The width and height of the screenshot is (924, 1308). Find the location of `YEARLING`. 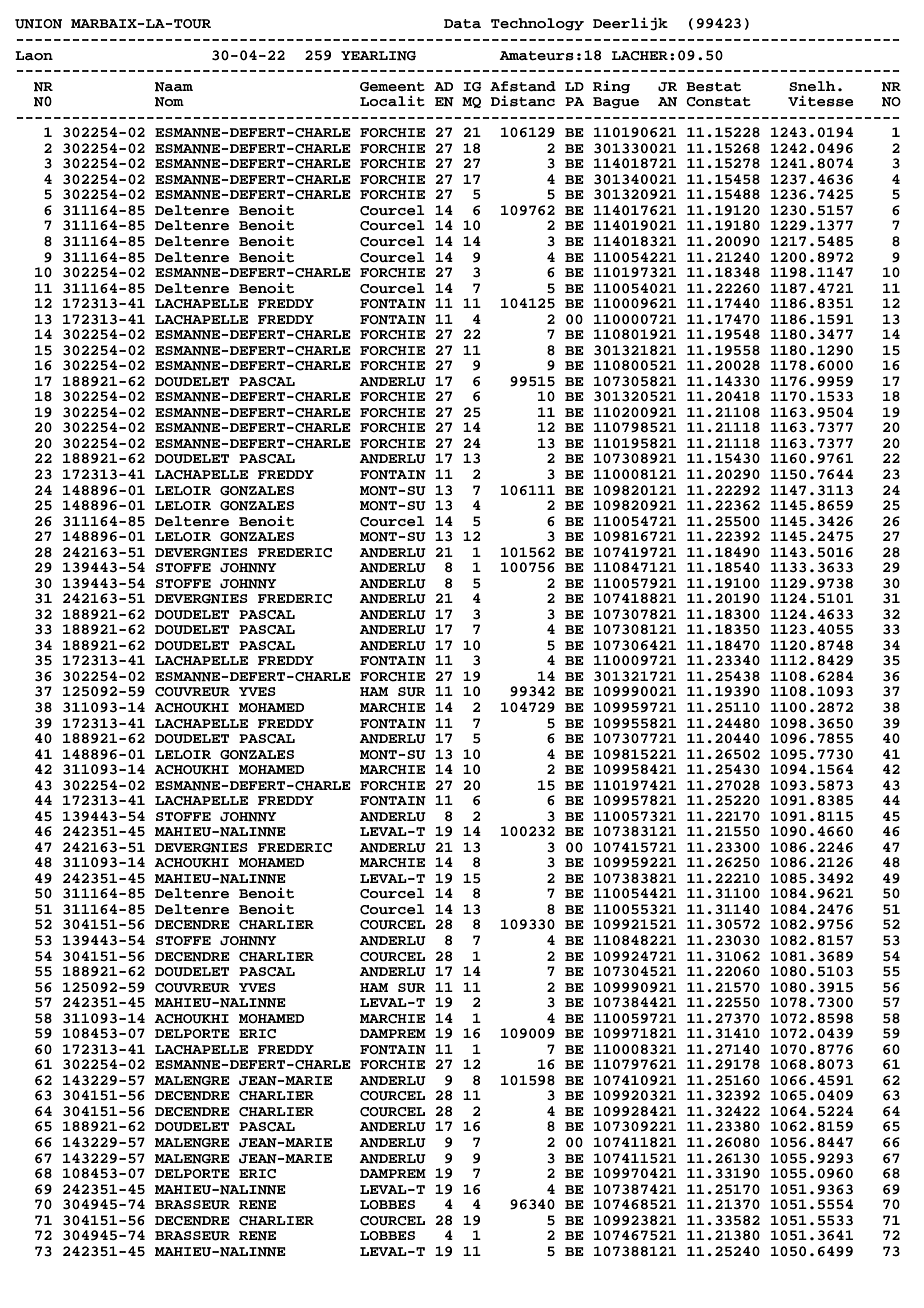

YEARLING is located at coordinates (378, 56).
